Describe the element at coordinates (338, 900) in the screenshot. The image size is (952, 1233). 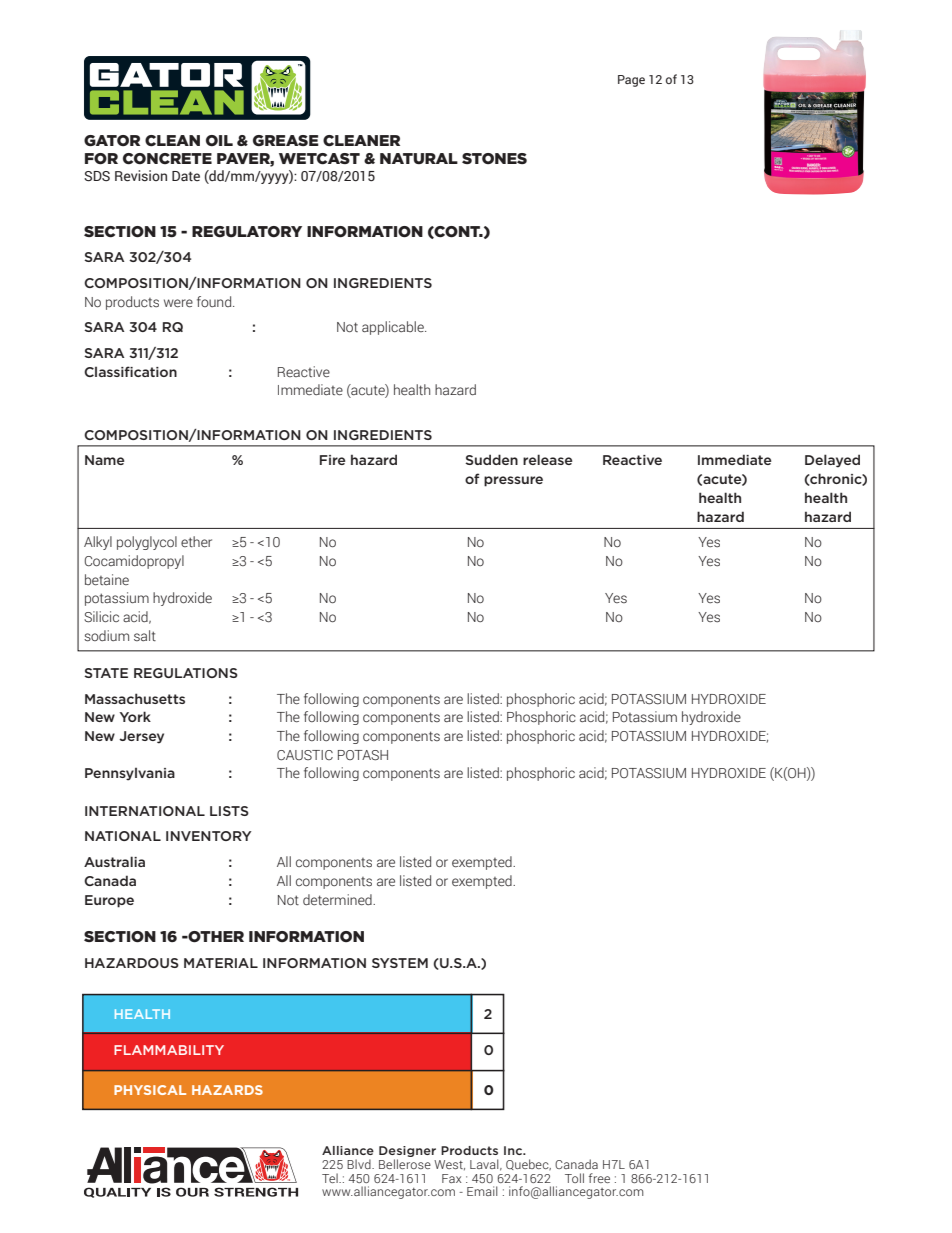
I see `determined` at that location.
